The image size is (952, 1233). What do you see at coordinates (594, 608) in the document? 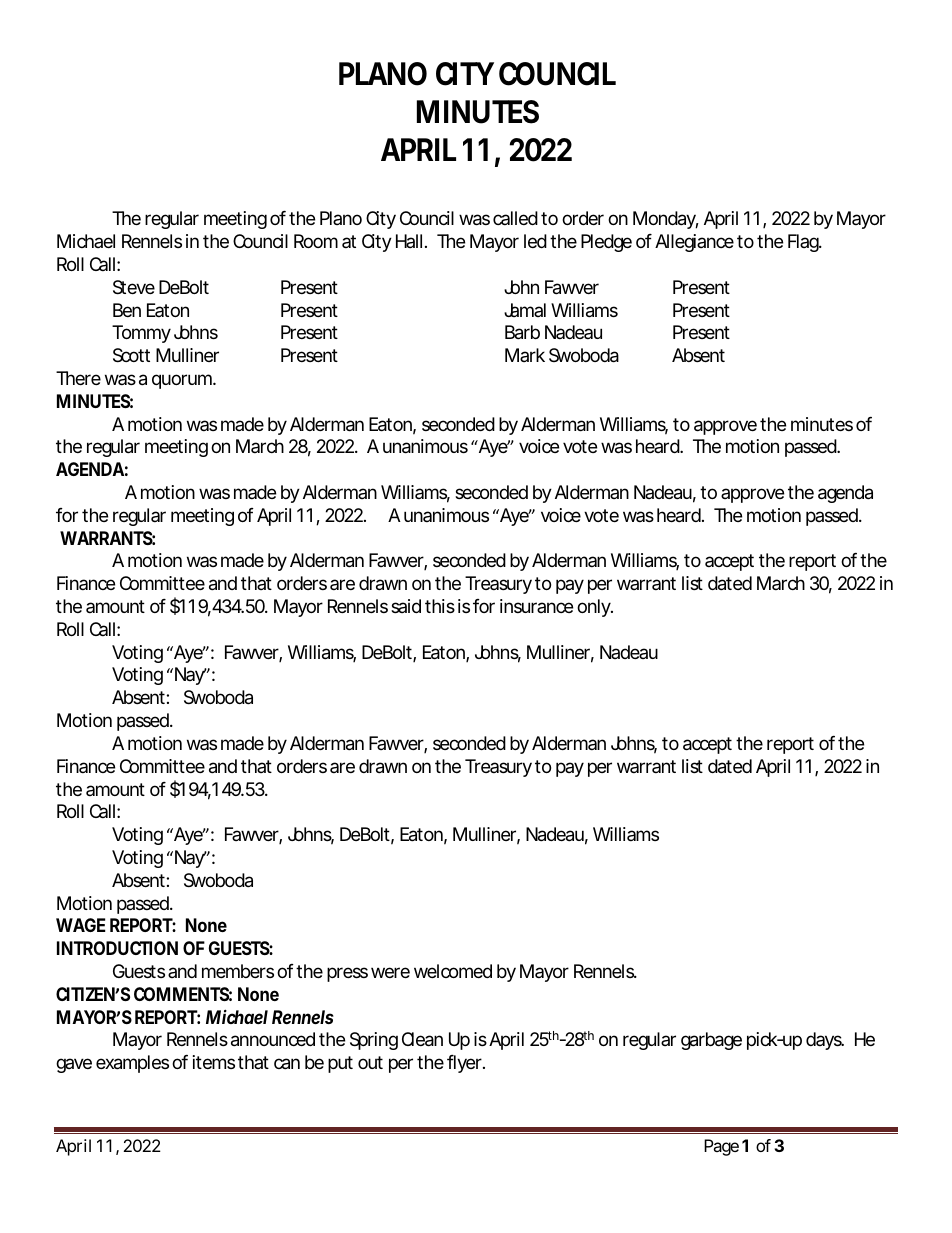
I see `only` at bounding box center [594, 608].
